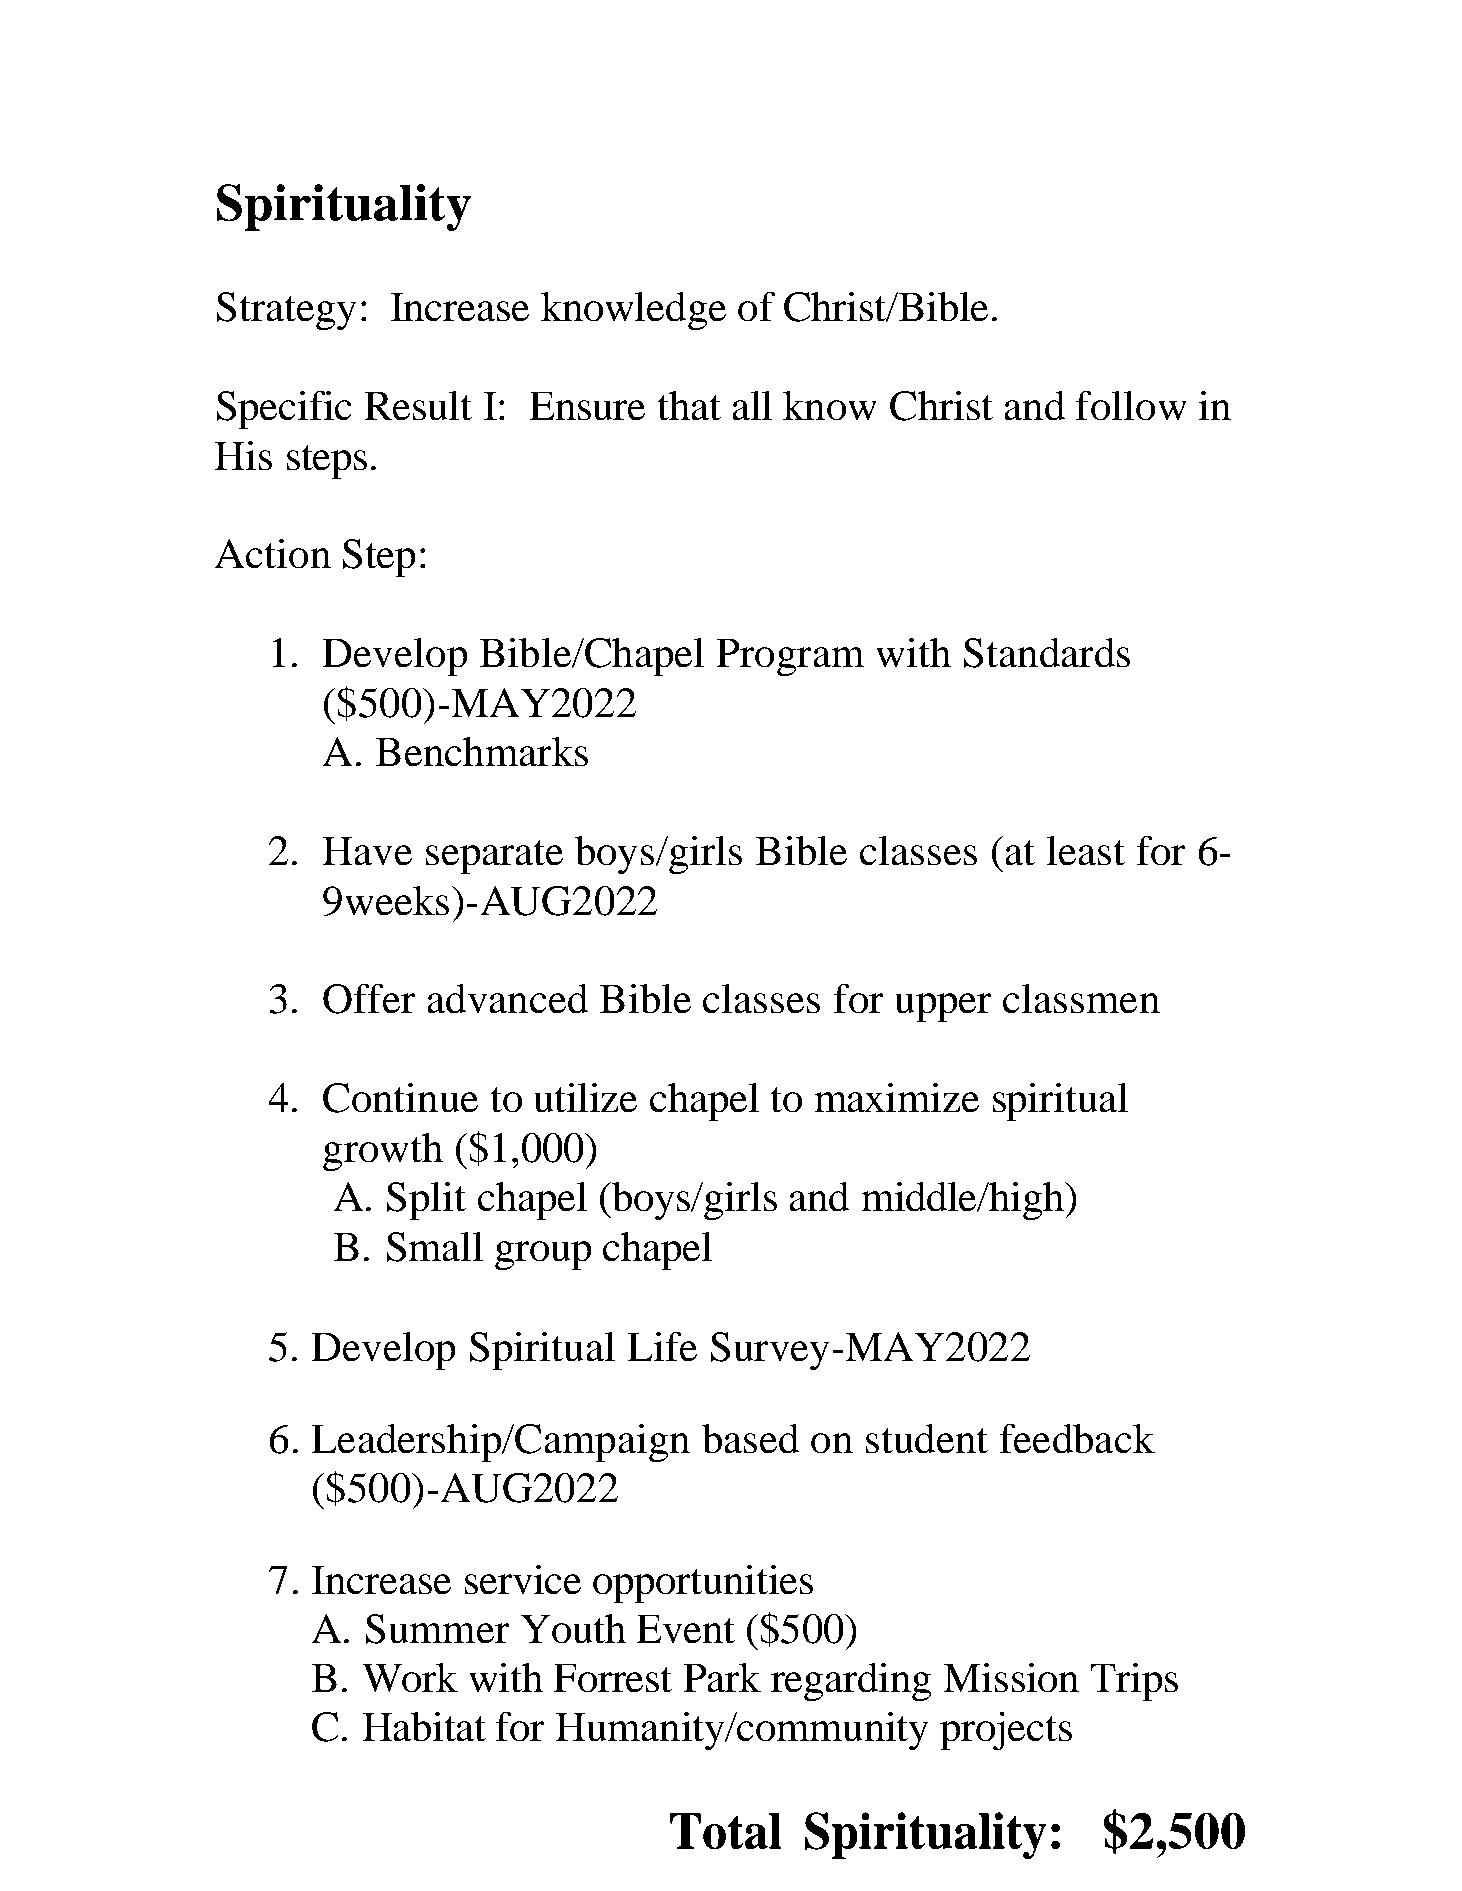 This document has width=1462, height=1891. I want to click on Continue, so click(400, 1098).
